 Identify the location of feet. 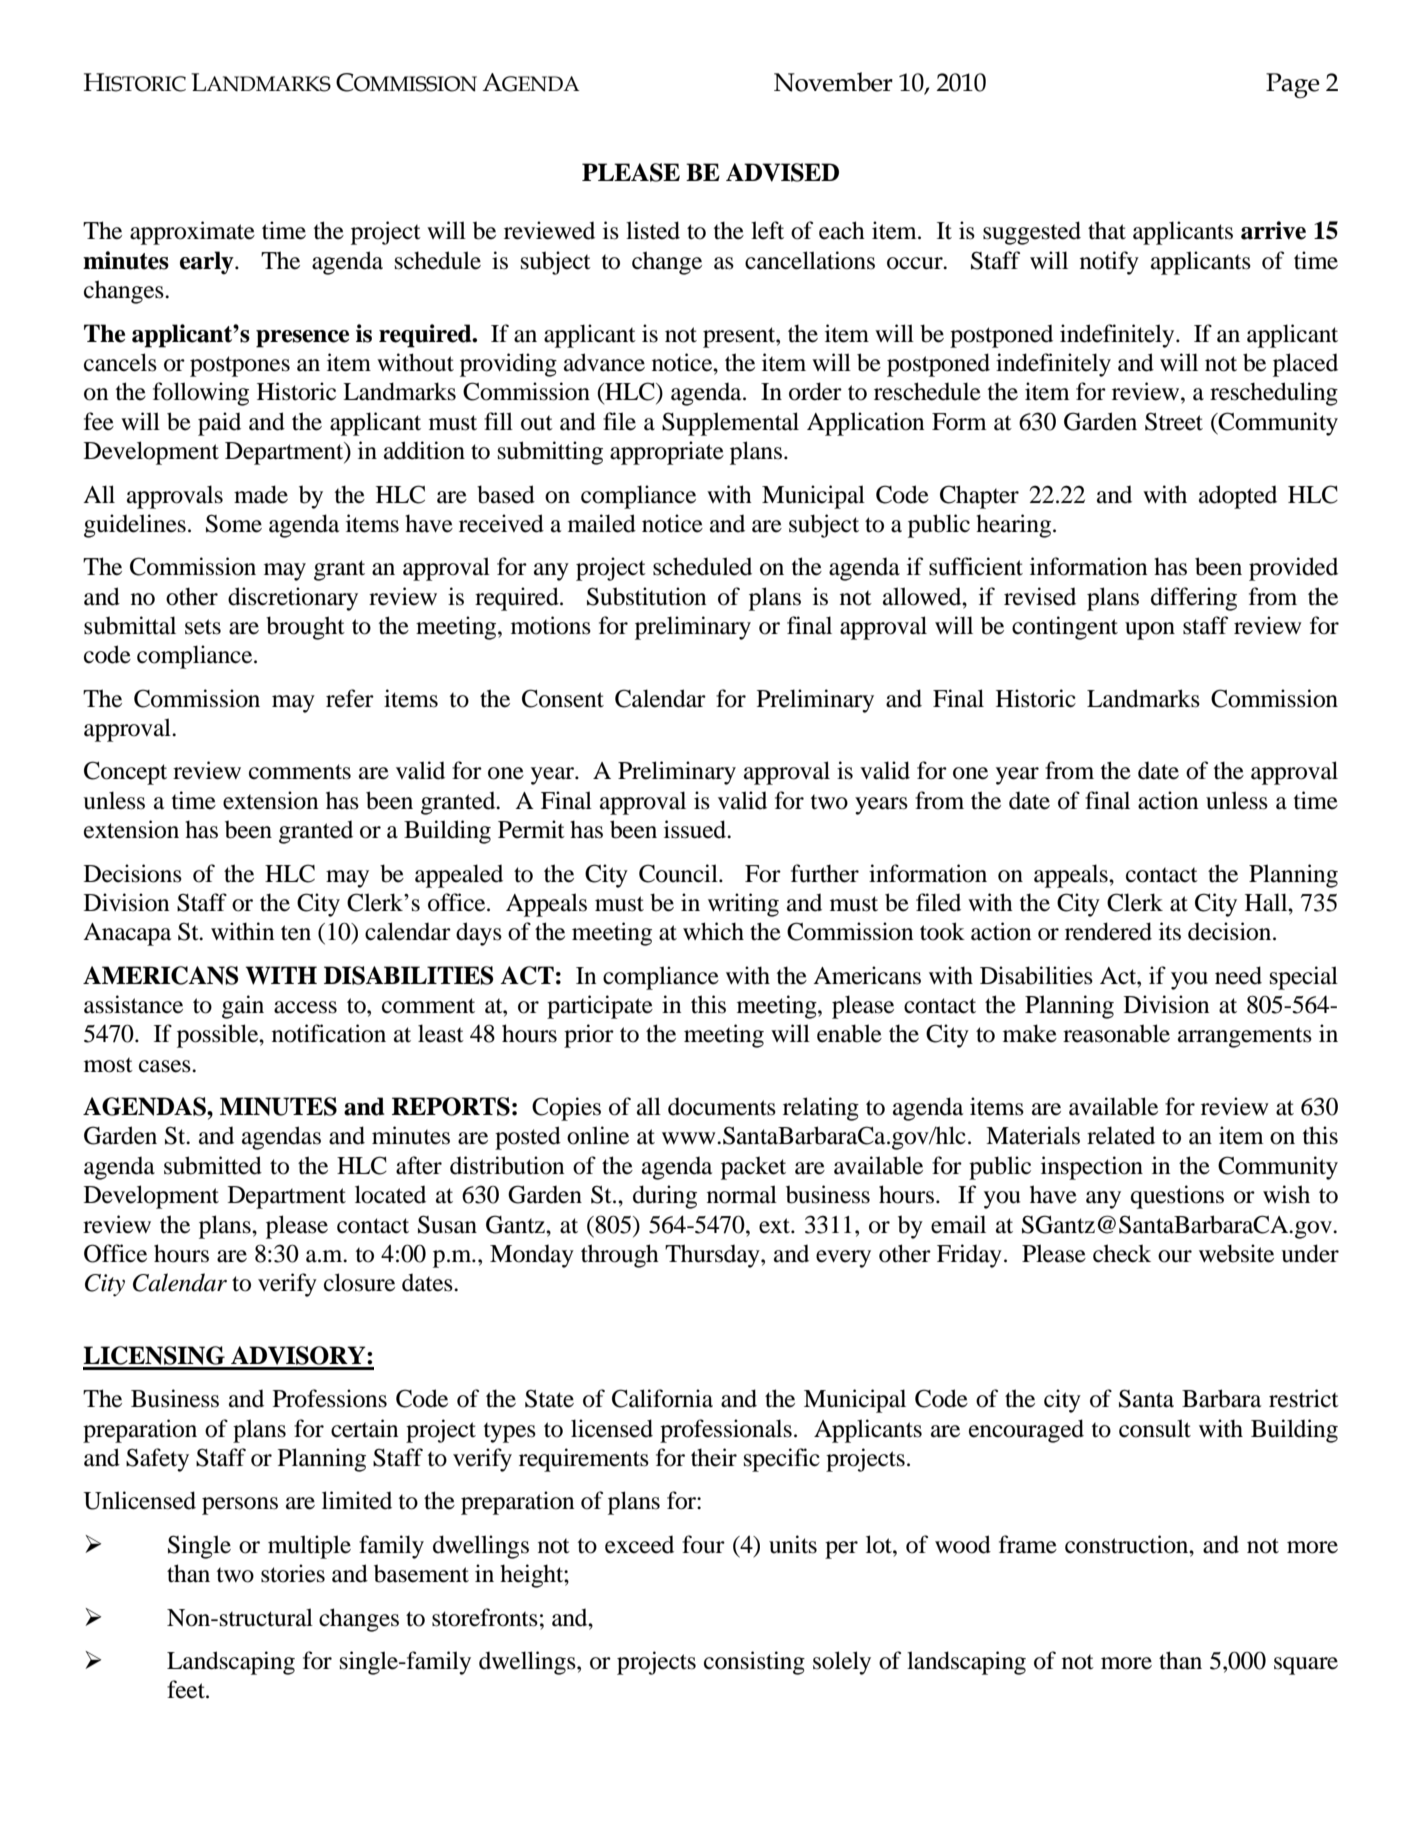
(187, 1689).
